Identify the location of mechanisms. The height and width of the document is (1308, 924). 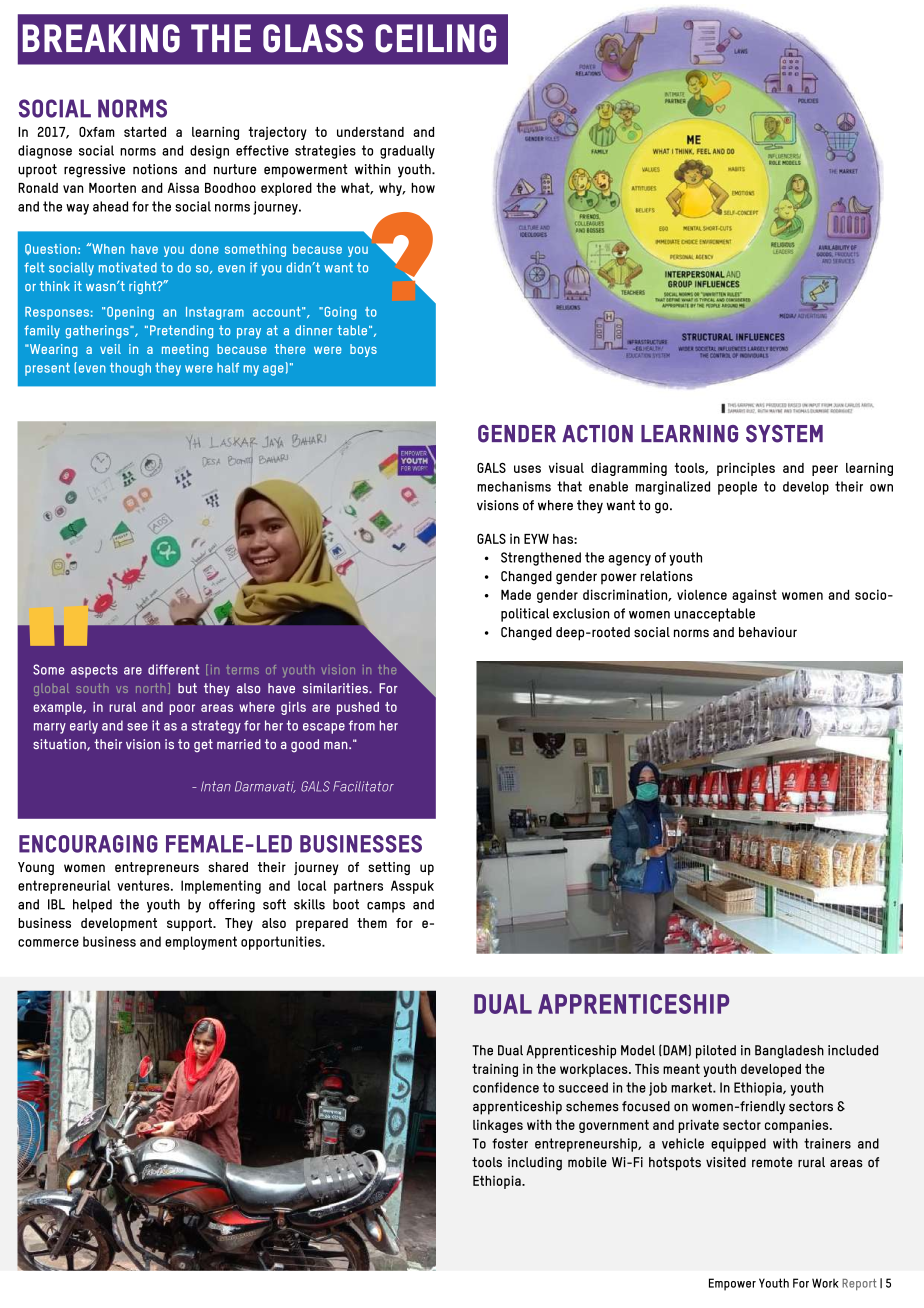
(514, 486).
